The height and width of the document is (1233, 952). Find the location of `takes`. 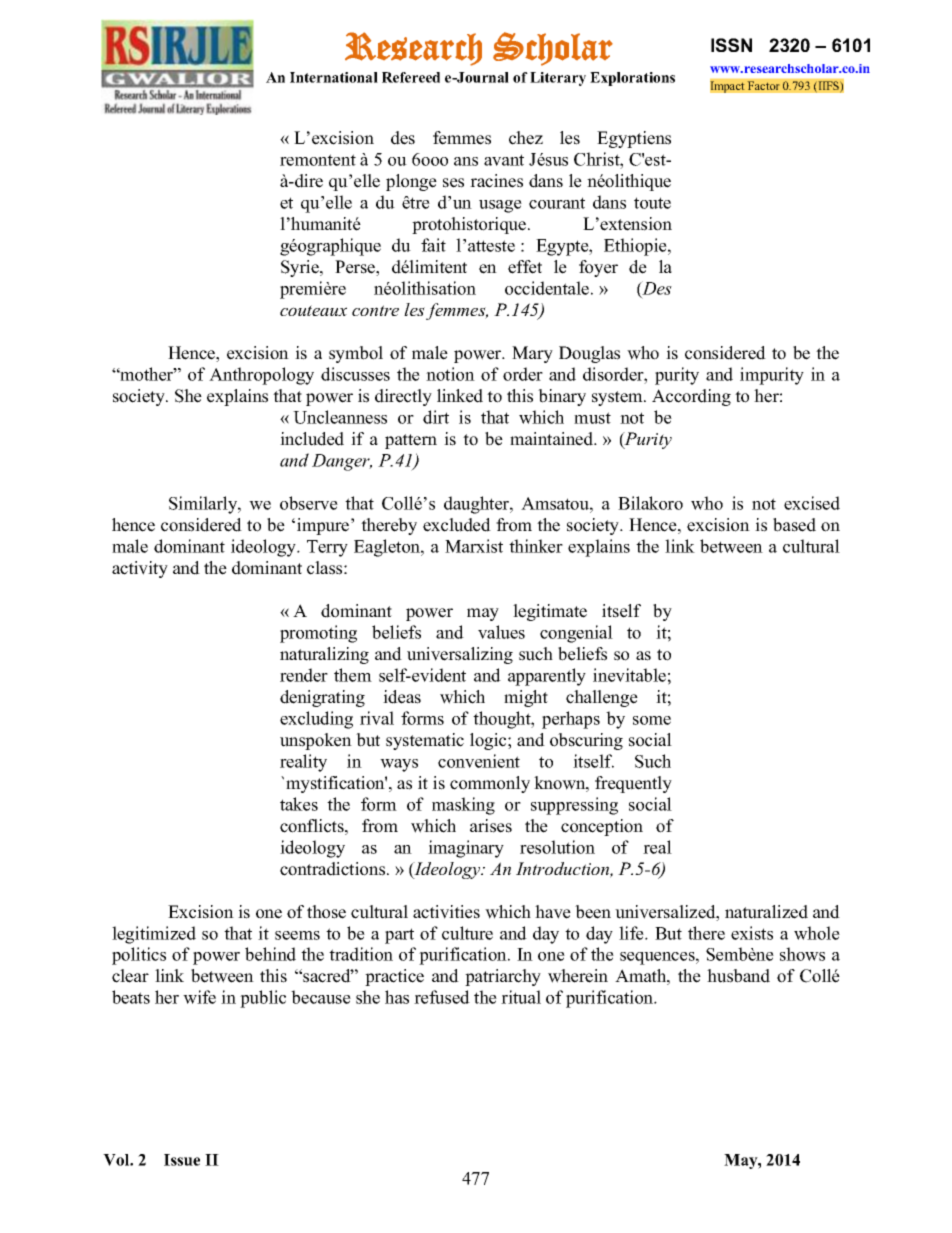

takes is located at coordinates (299, 804).
